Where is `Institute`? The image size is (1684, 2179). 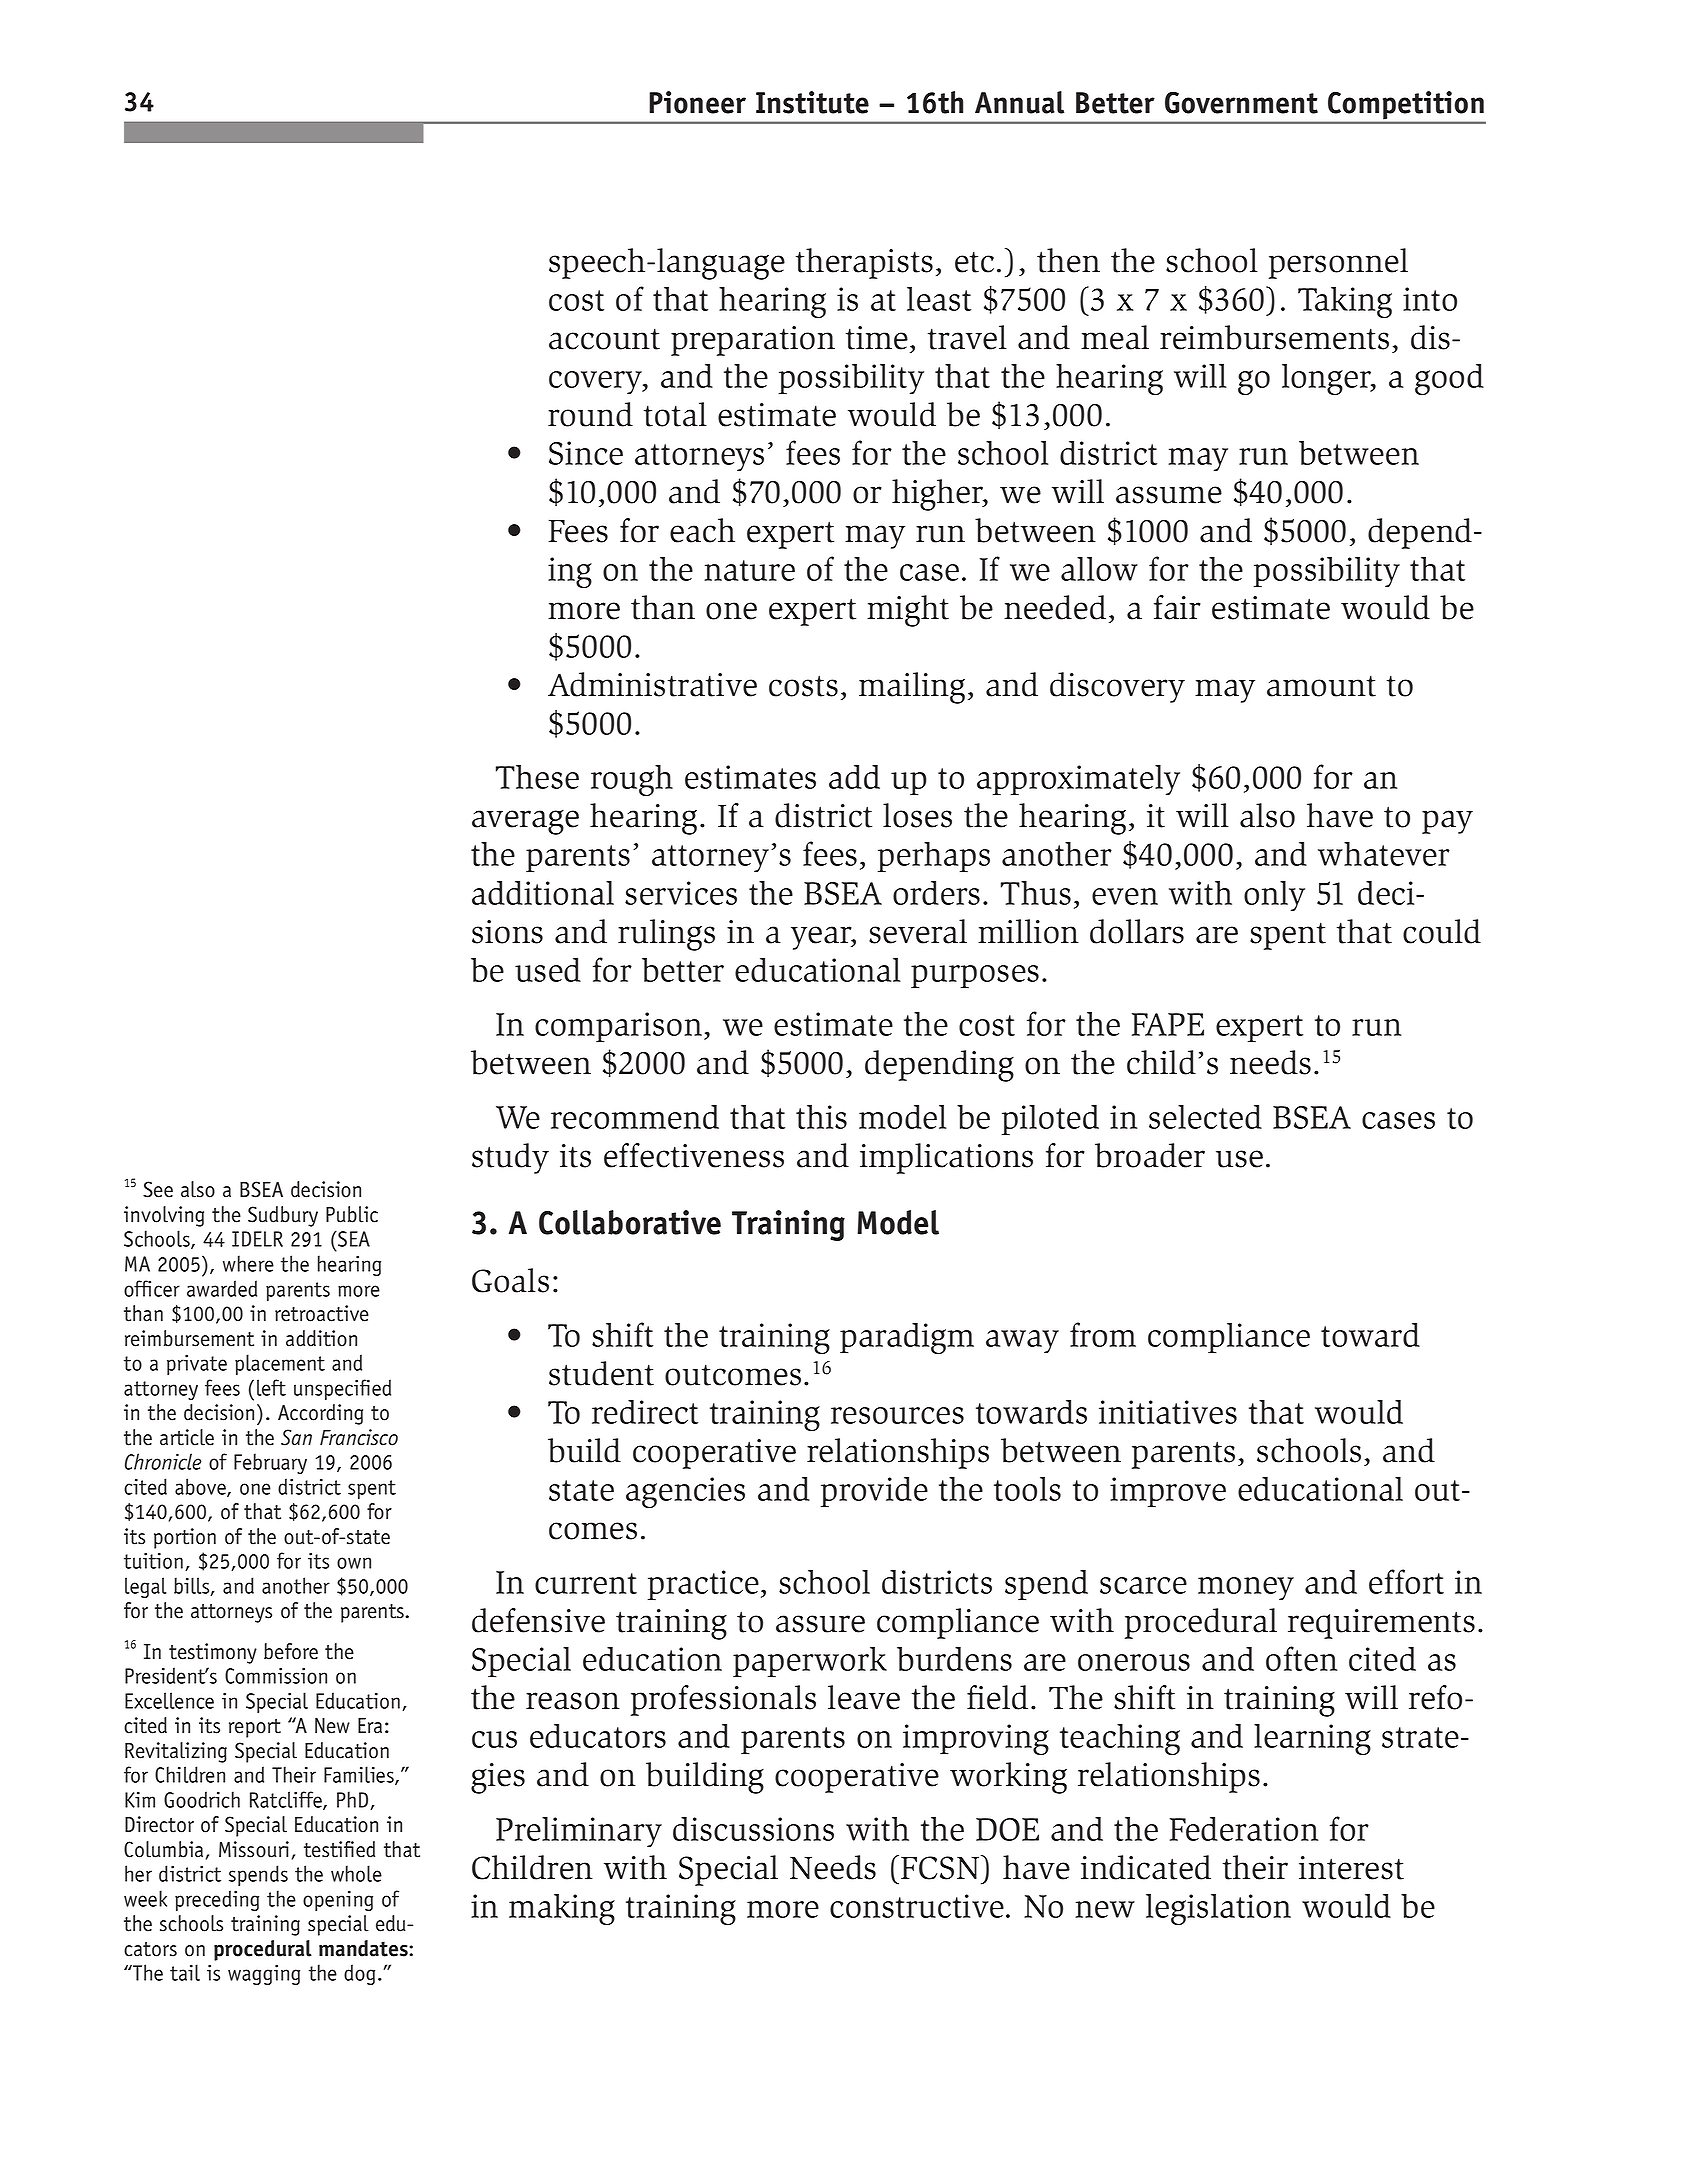 Institute is located at coordinates (812, 102).
